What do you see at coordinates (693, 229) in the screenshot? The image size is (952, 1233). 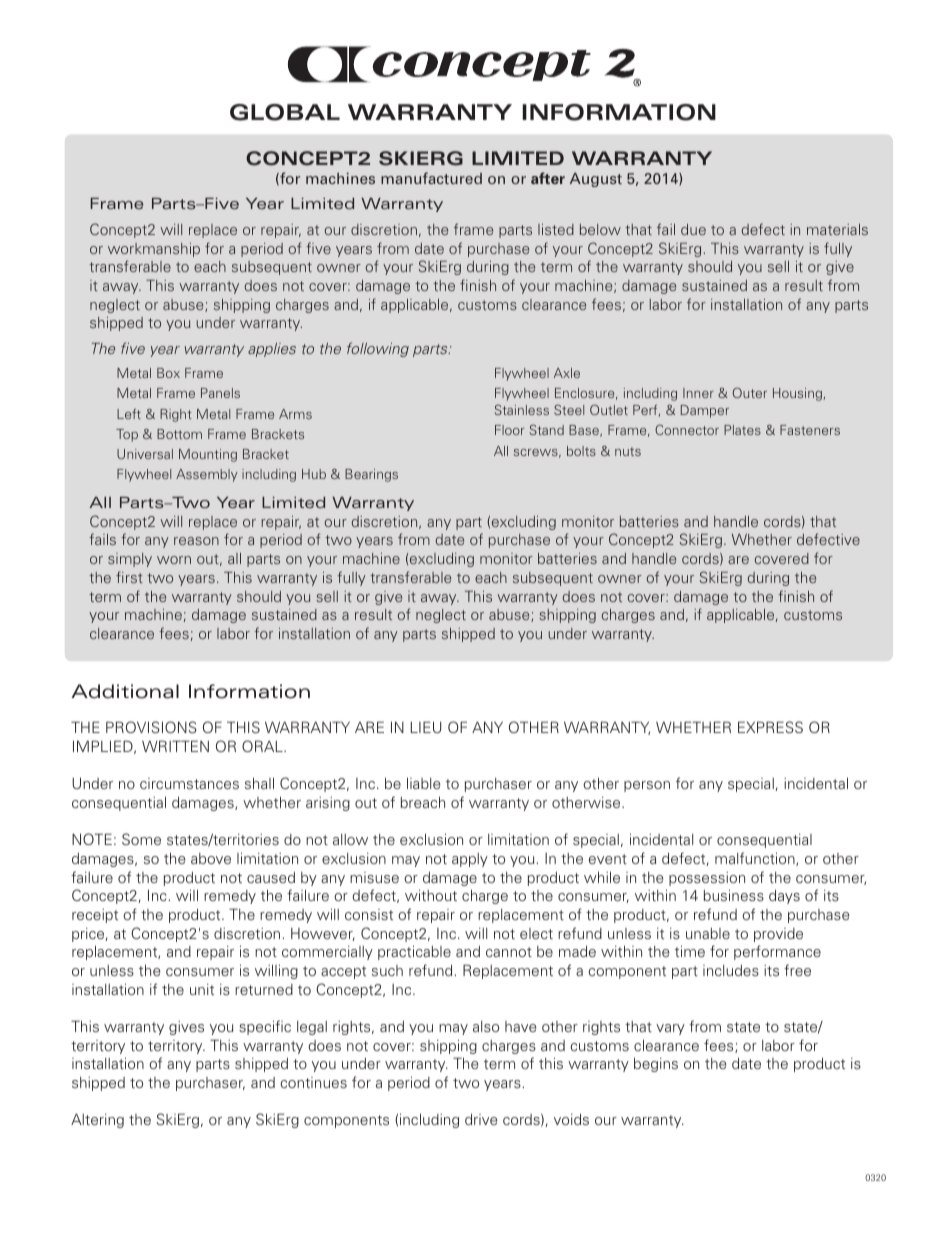 I see `due` at bounding box center [693, 229].
